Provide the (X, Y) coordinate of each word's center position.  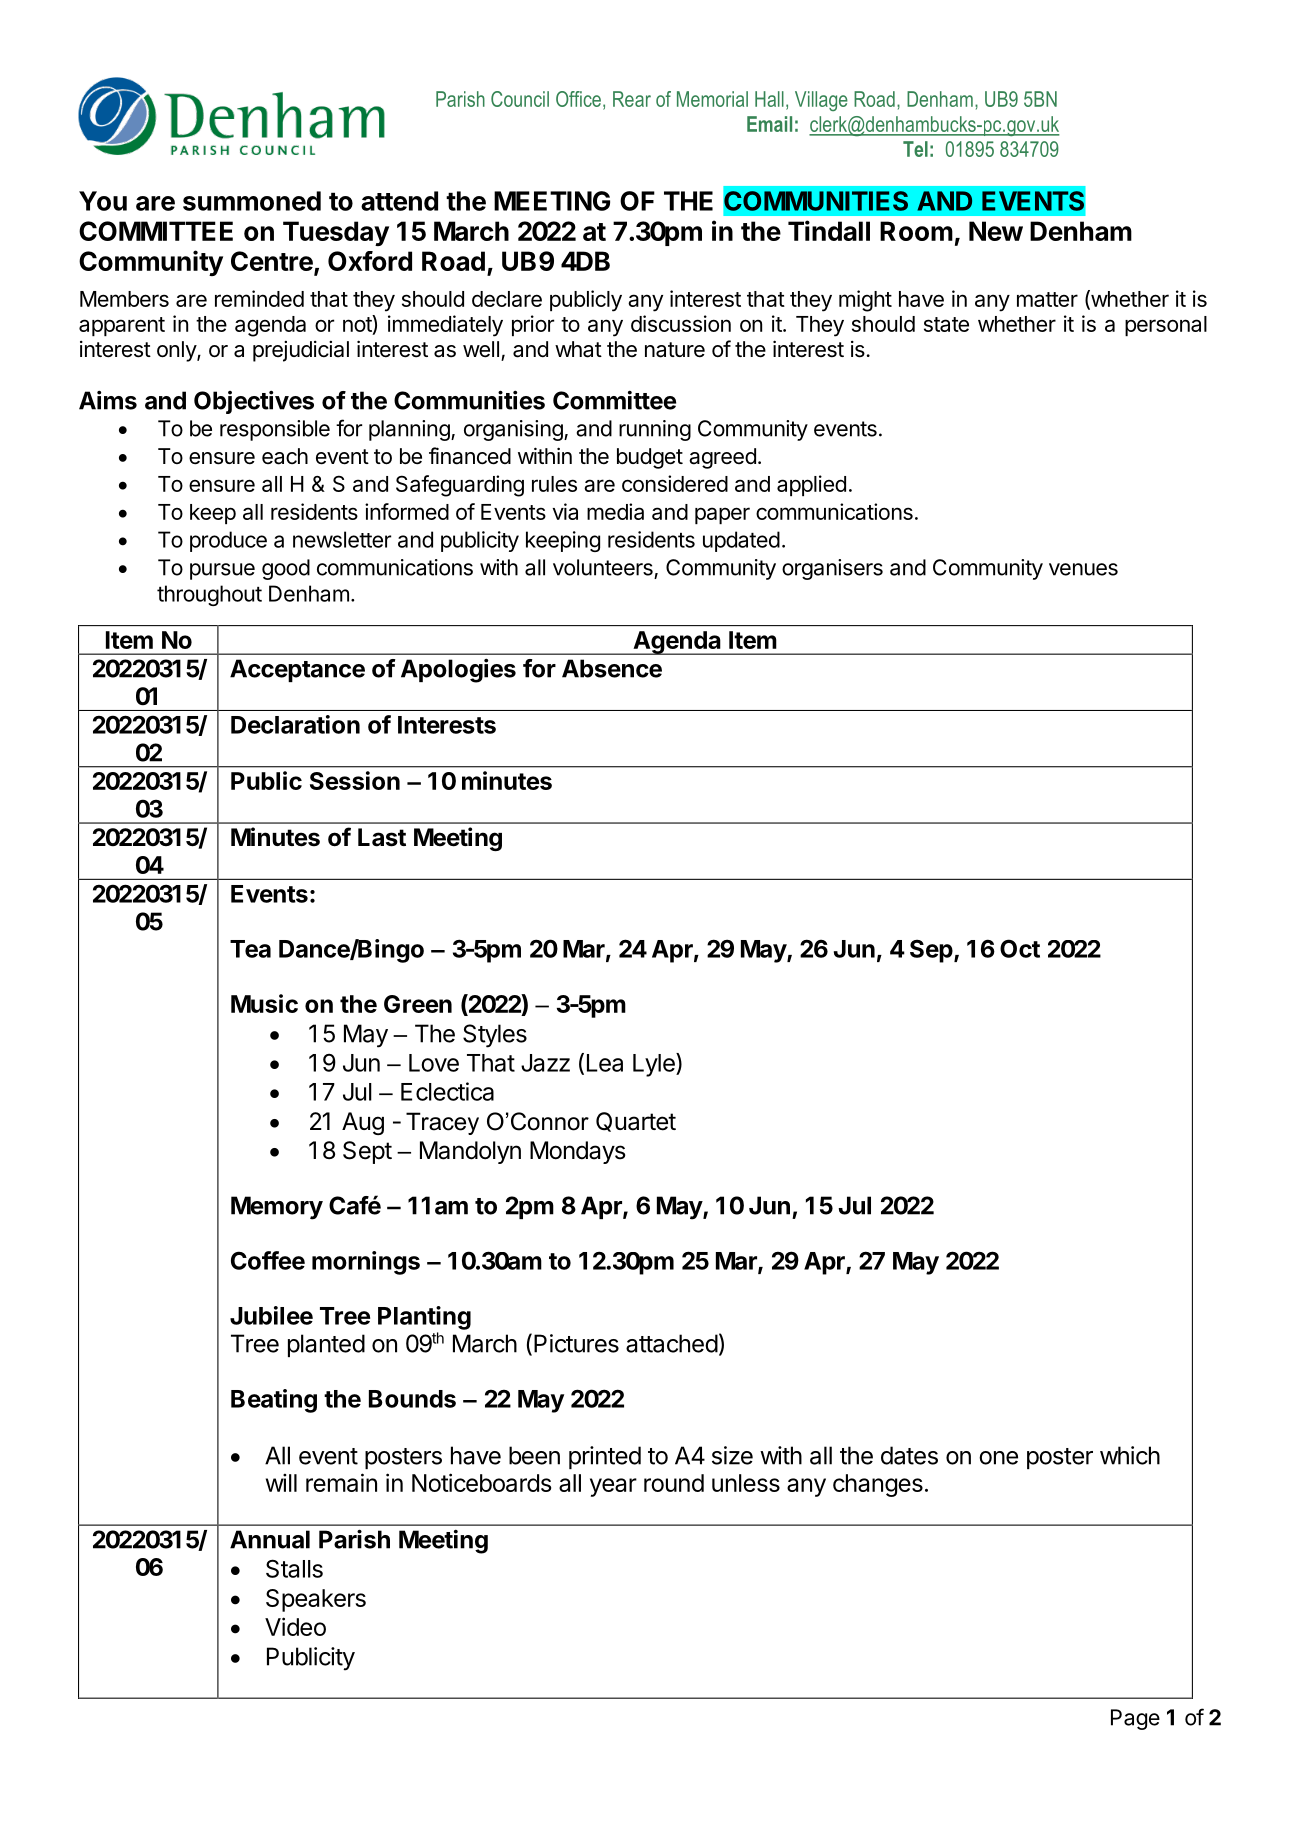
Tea (250, 949)
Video (295, 1626)
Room (916, 231)
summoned (252, 201)
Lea (605, 1063)
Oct (1020, 948)
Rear (632, 99)
